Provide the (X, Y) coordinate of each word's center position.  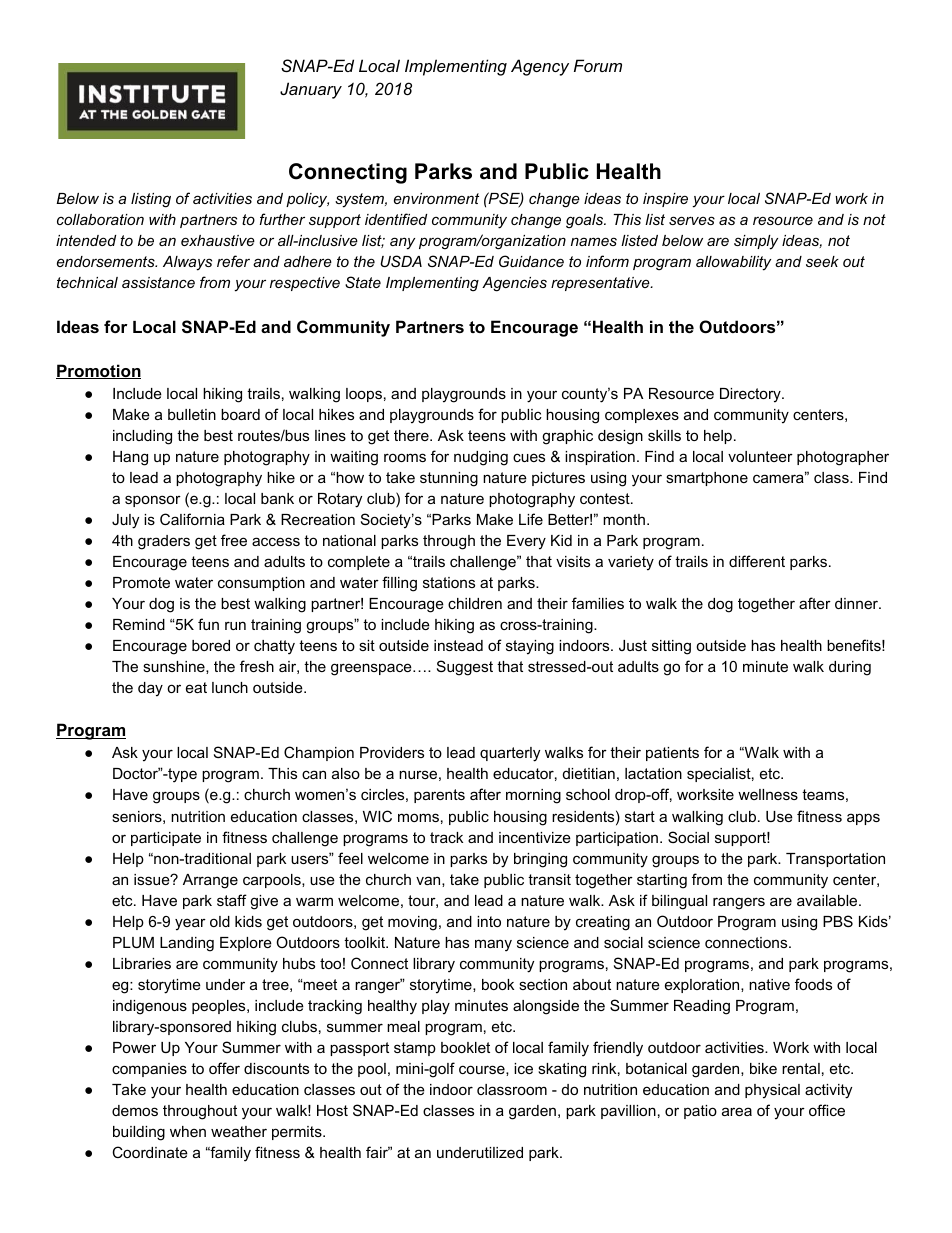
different (757, 561)
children (475, 603)
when (188, 1131)
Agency (540, 67)
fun (208, 624)
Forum (598, 65)
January (311, 90)
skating (562, 1070)
